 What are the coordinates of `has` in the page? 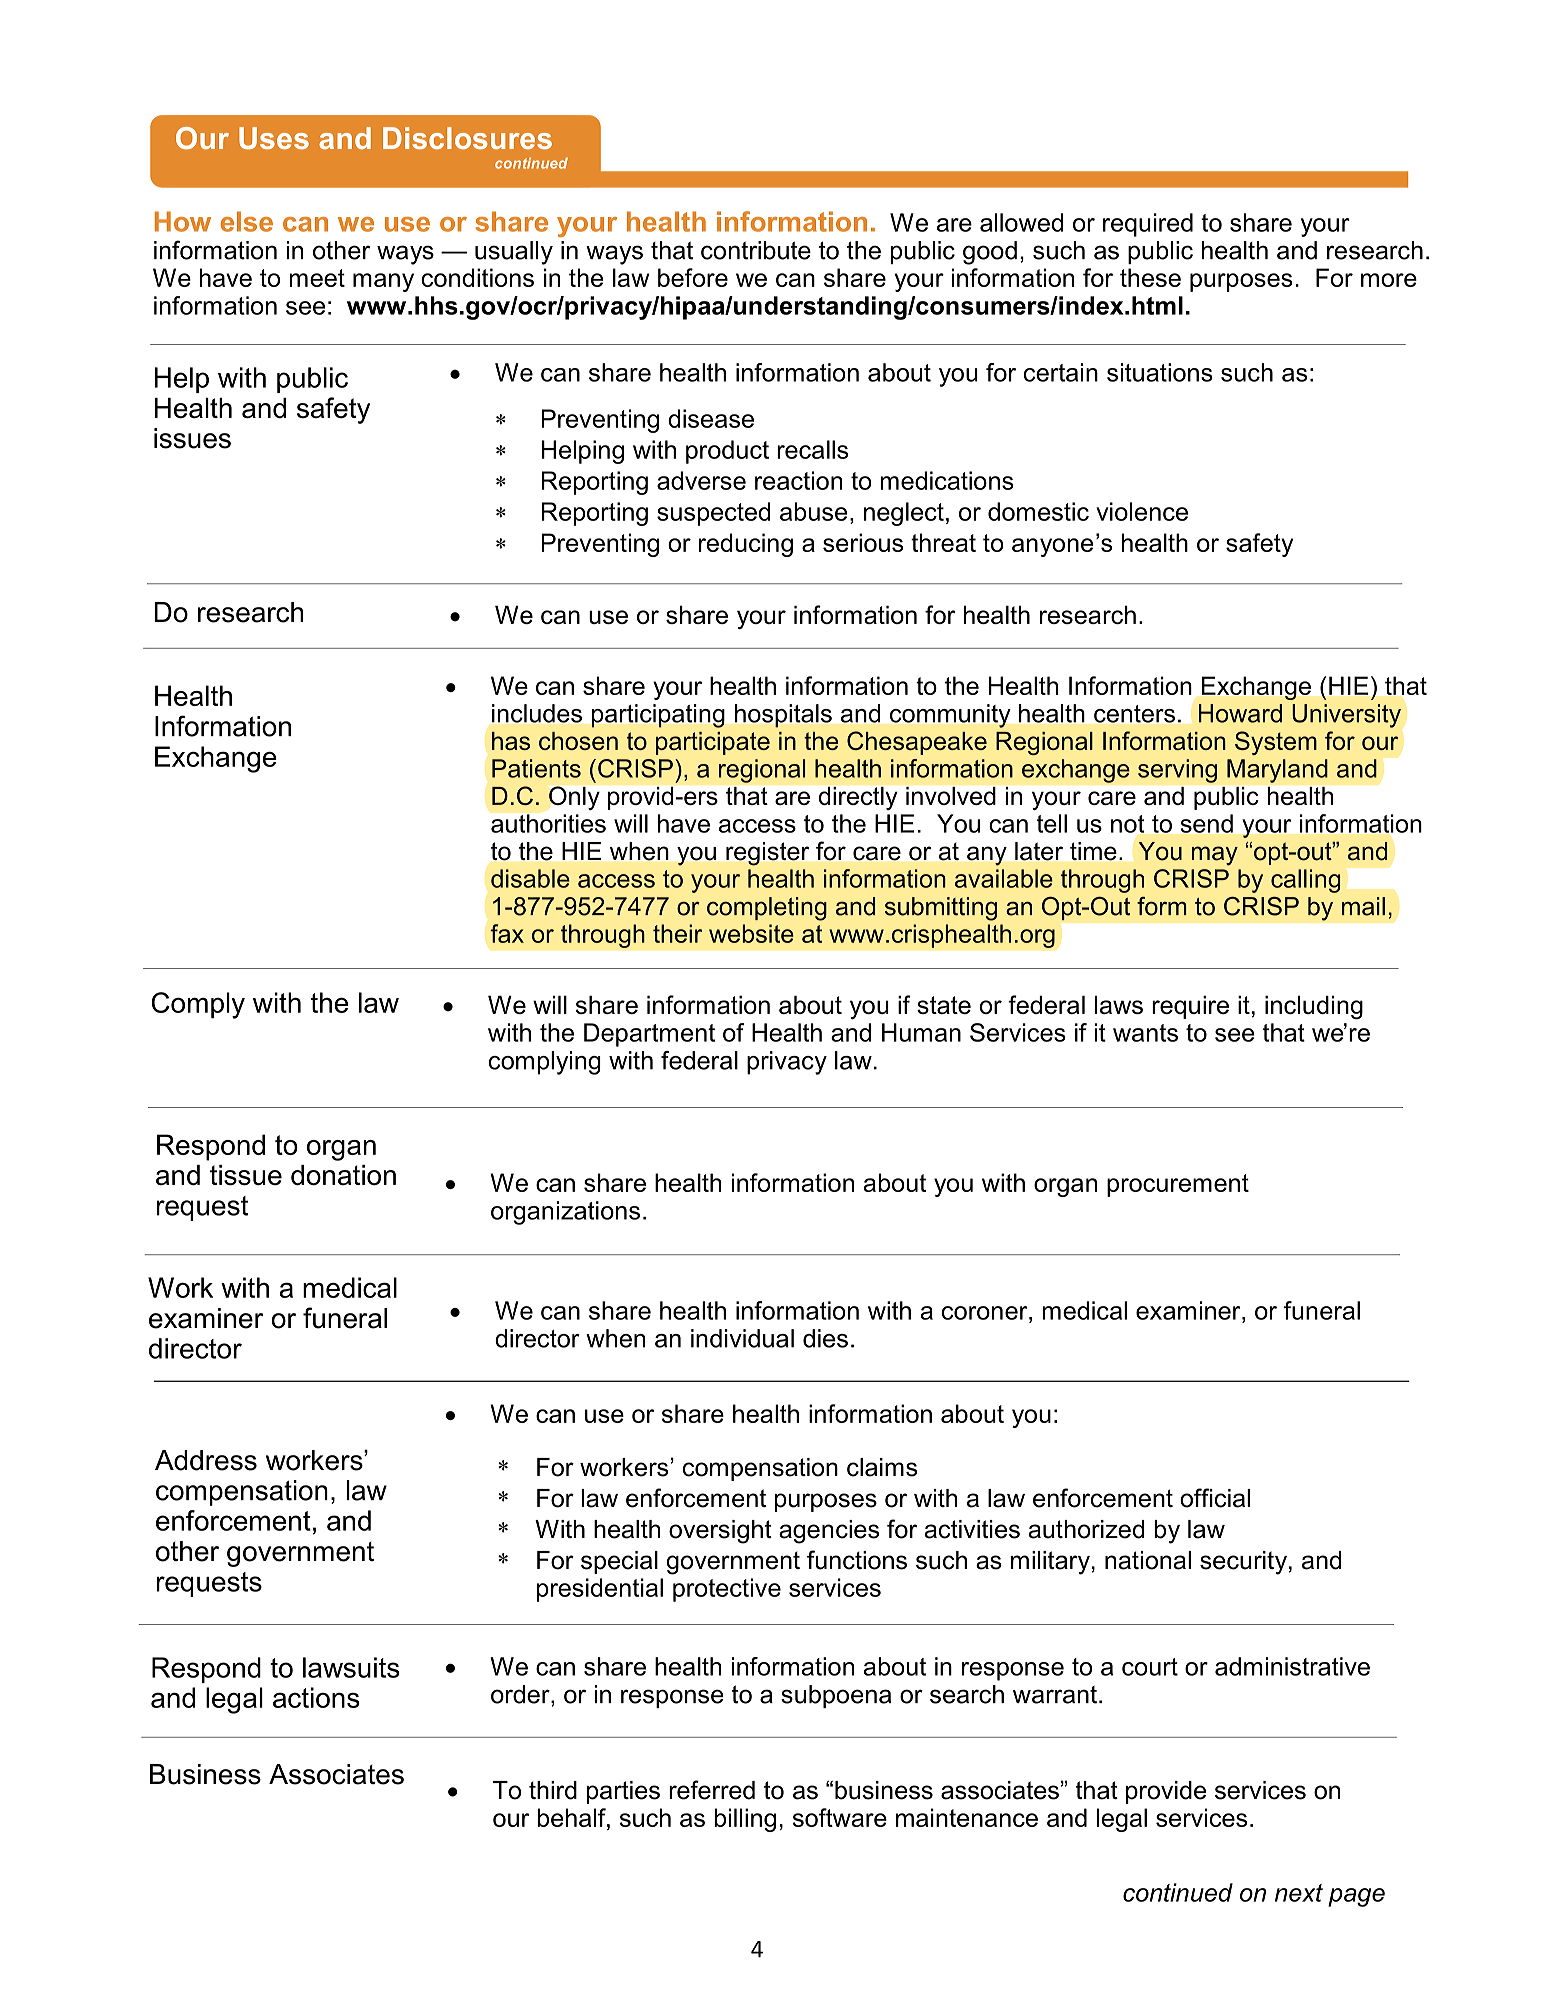 It's located at (511, 741).
